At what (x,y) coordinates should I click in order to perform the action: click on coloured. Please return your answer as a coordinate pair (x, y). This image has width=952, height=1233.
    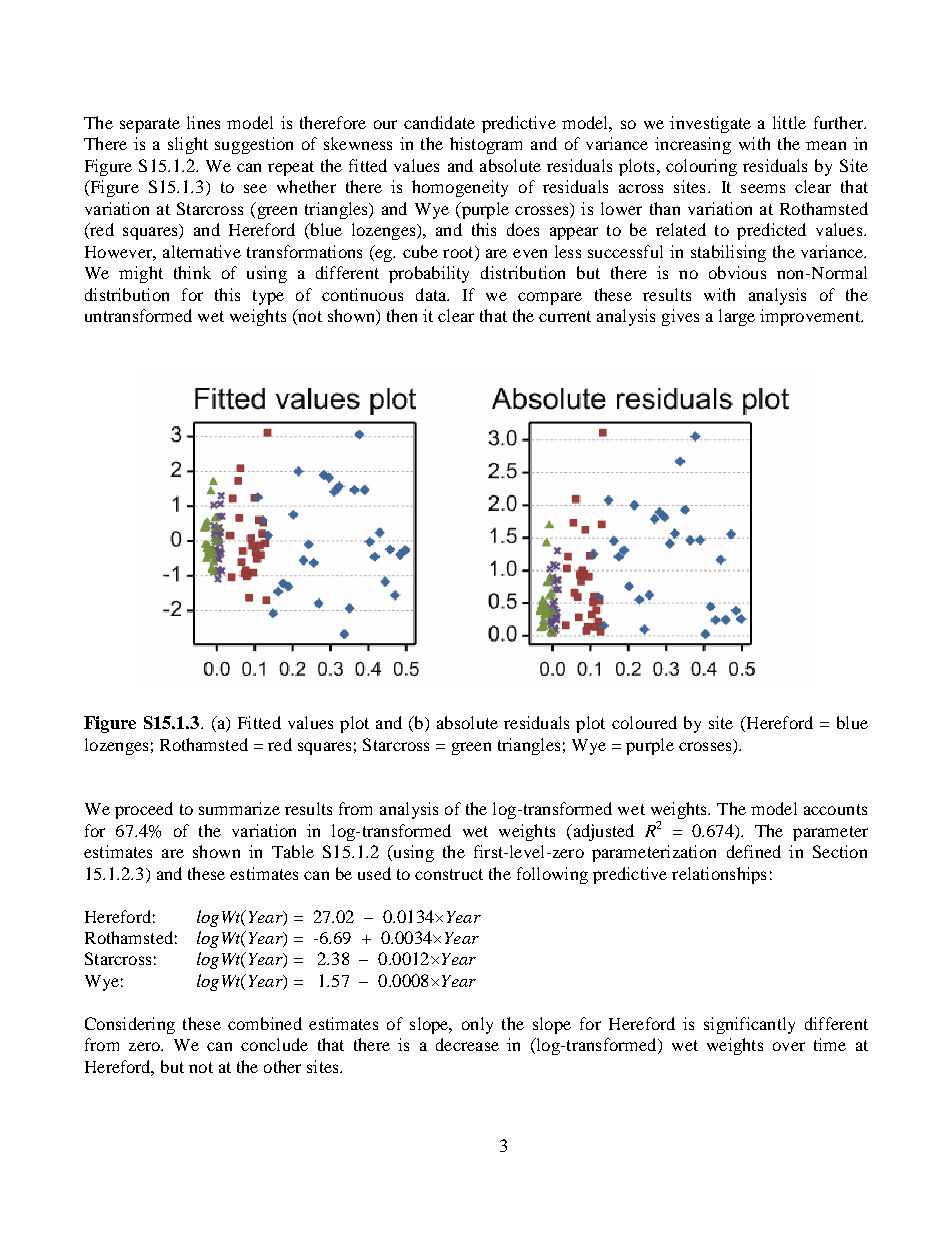
    Looking at the image, I should click on (644, 722).
